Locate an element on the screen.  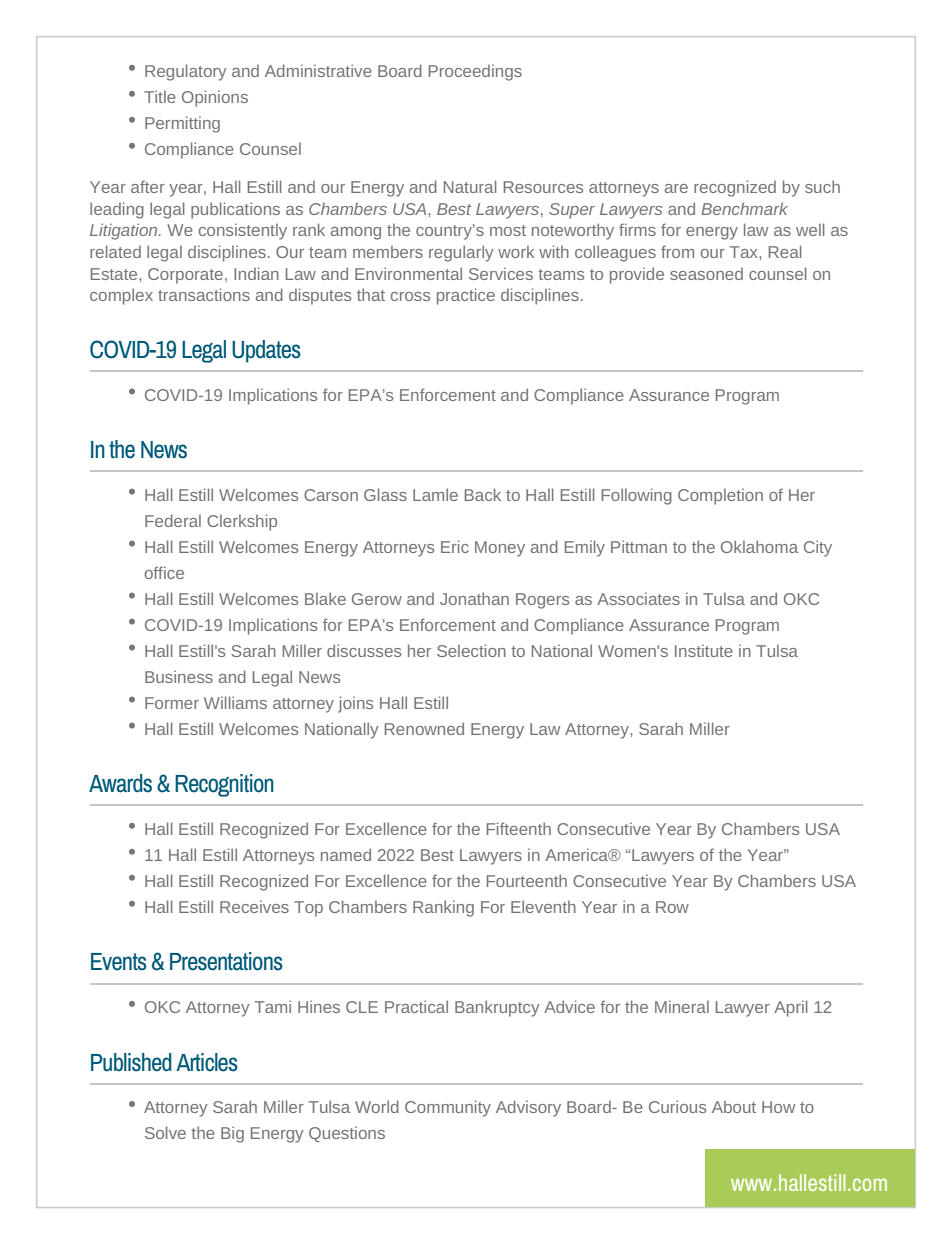
About is located at coordinates (734, 1107).
